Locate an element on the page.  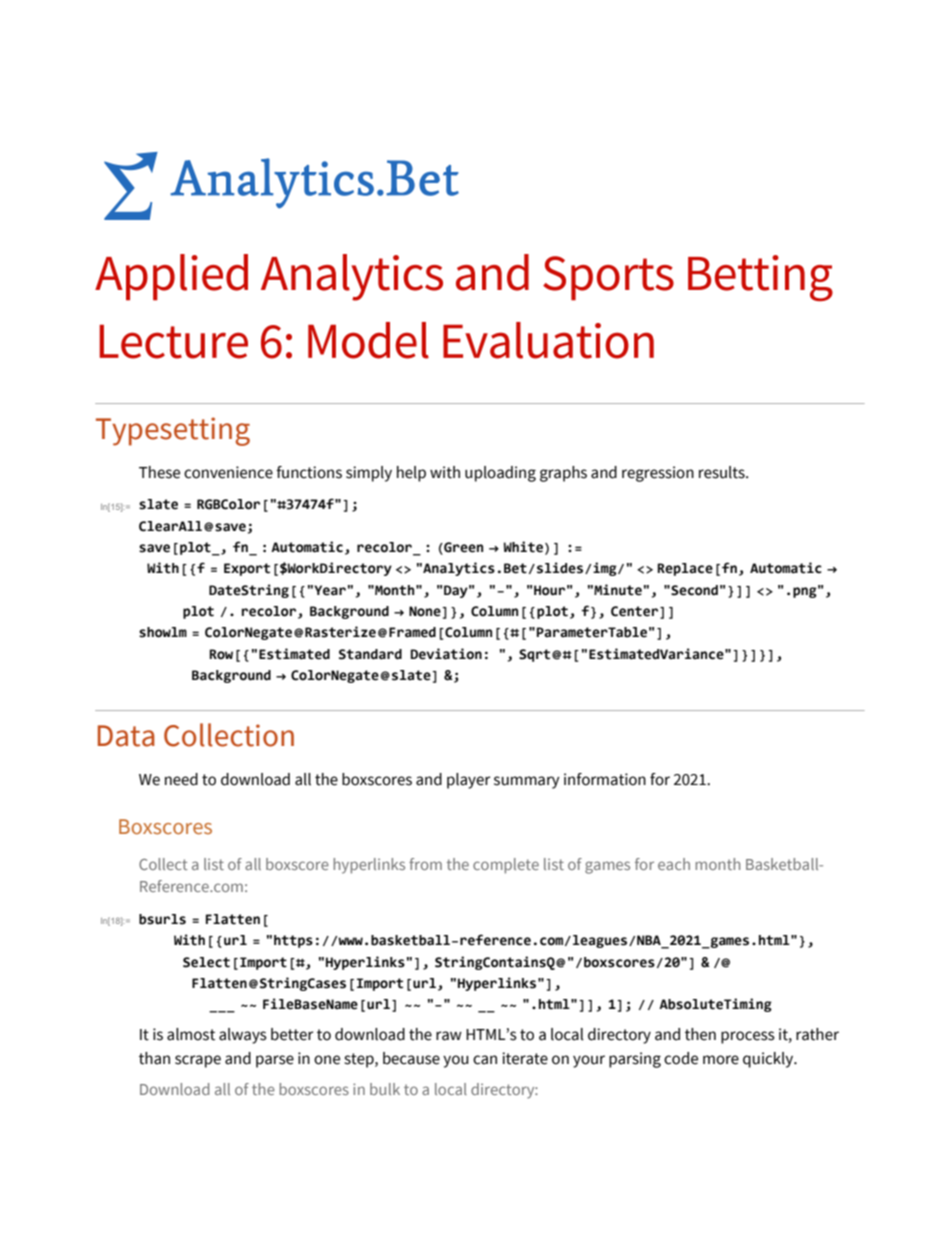
results is located at coordinates (723, 472).
